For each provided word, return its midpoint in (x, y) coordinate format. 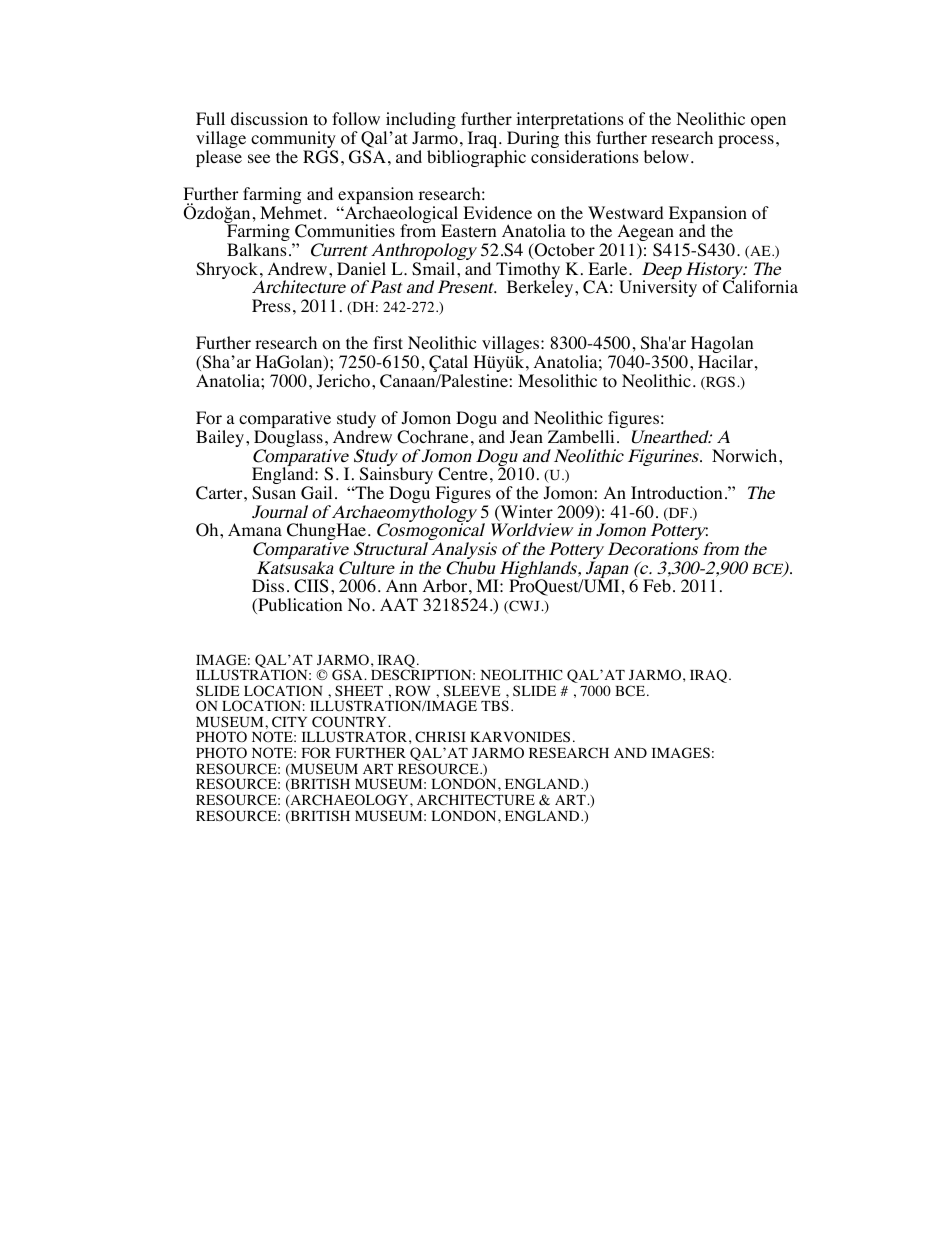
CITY (289, 722)
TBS (495, 705)
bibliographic (476, 158)
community (294, 141)
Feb (657, 585)
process (746, 141)
